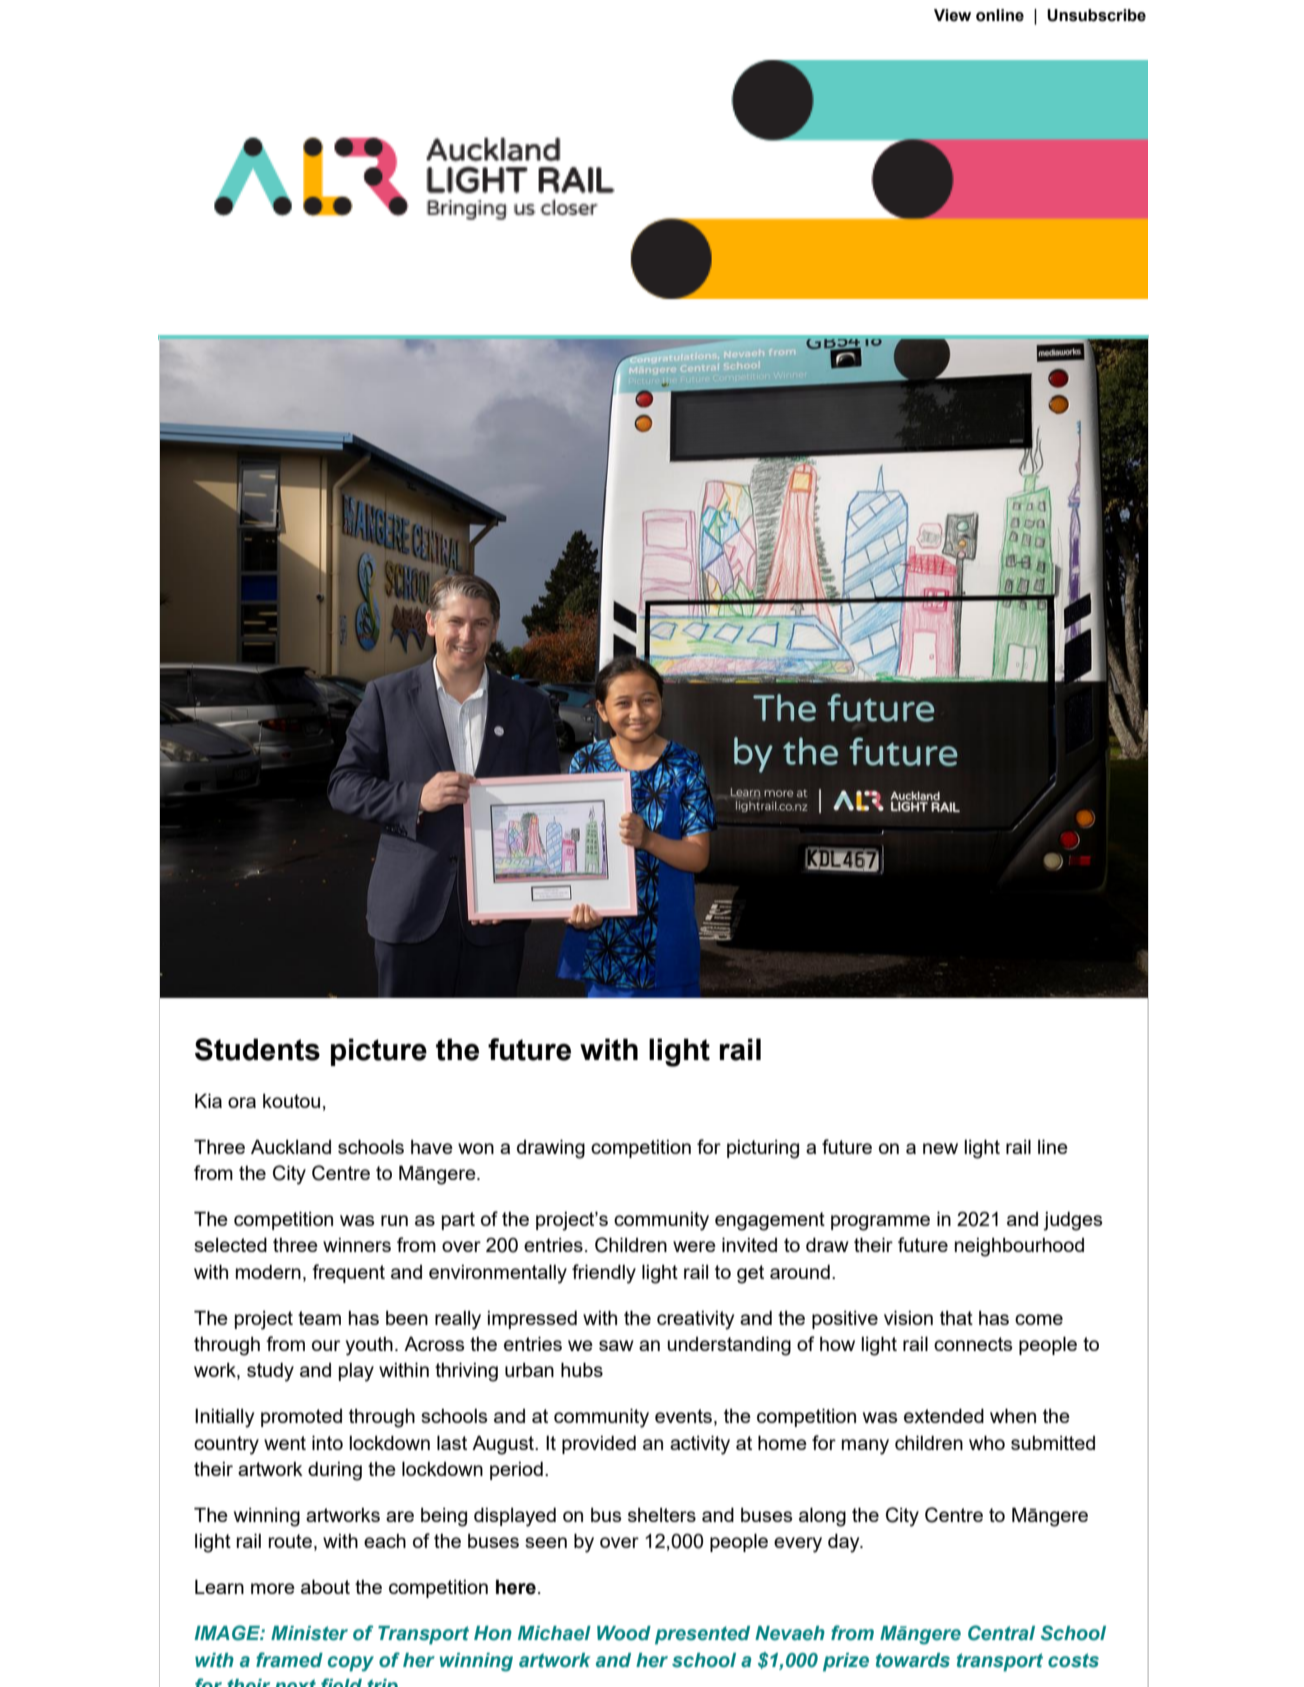  Describe the element at coordinates (624, 1633) in the screenshot. I see `Wood` at that location.
